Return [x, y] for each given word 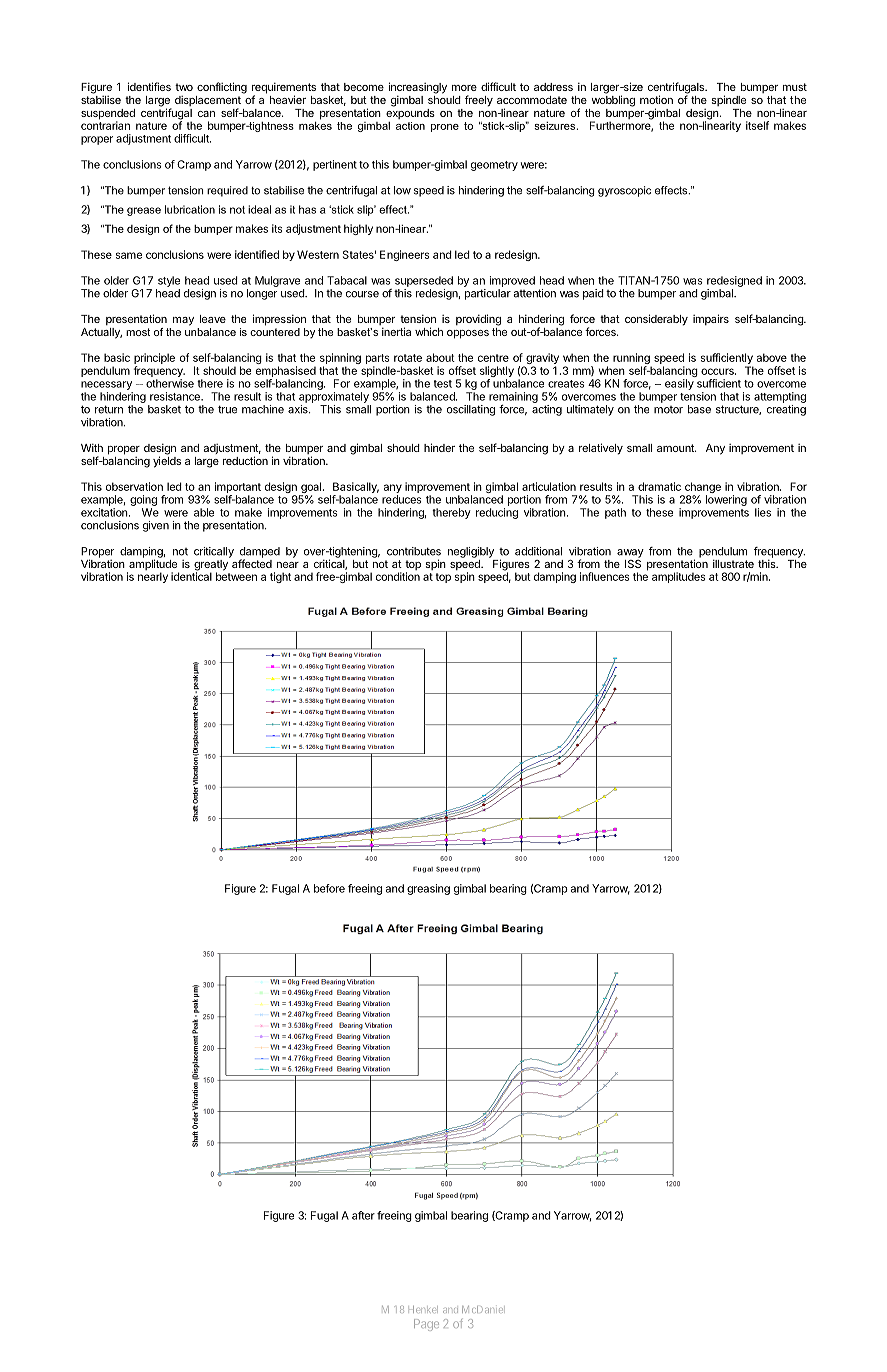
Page [426, 1325]
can [206, 114]
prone [445, 128]
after [363, 1215]
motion [656, 99]
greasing [428, 889]
